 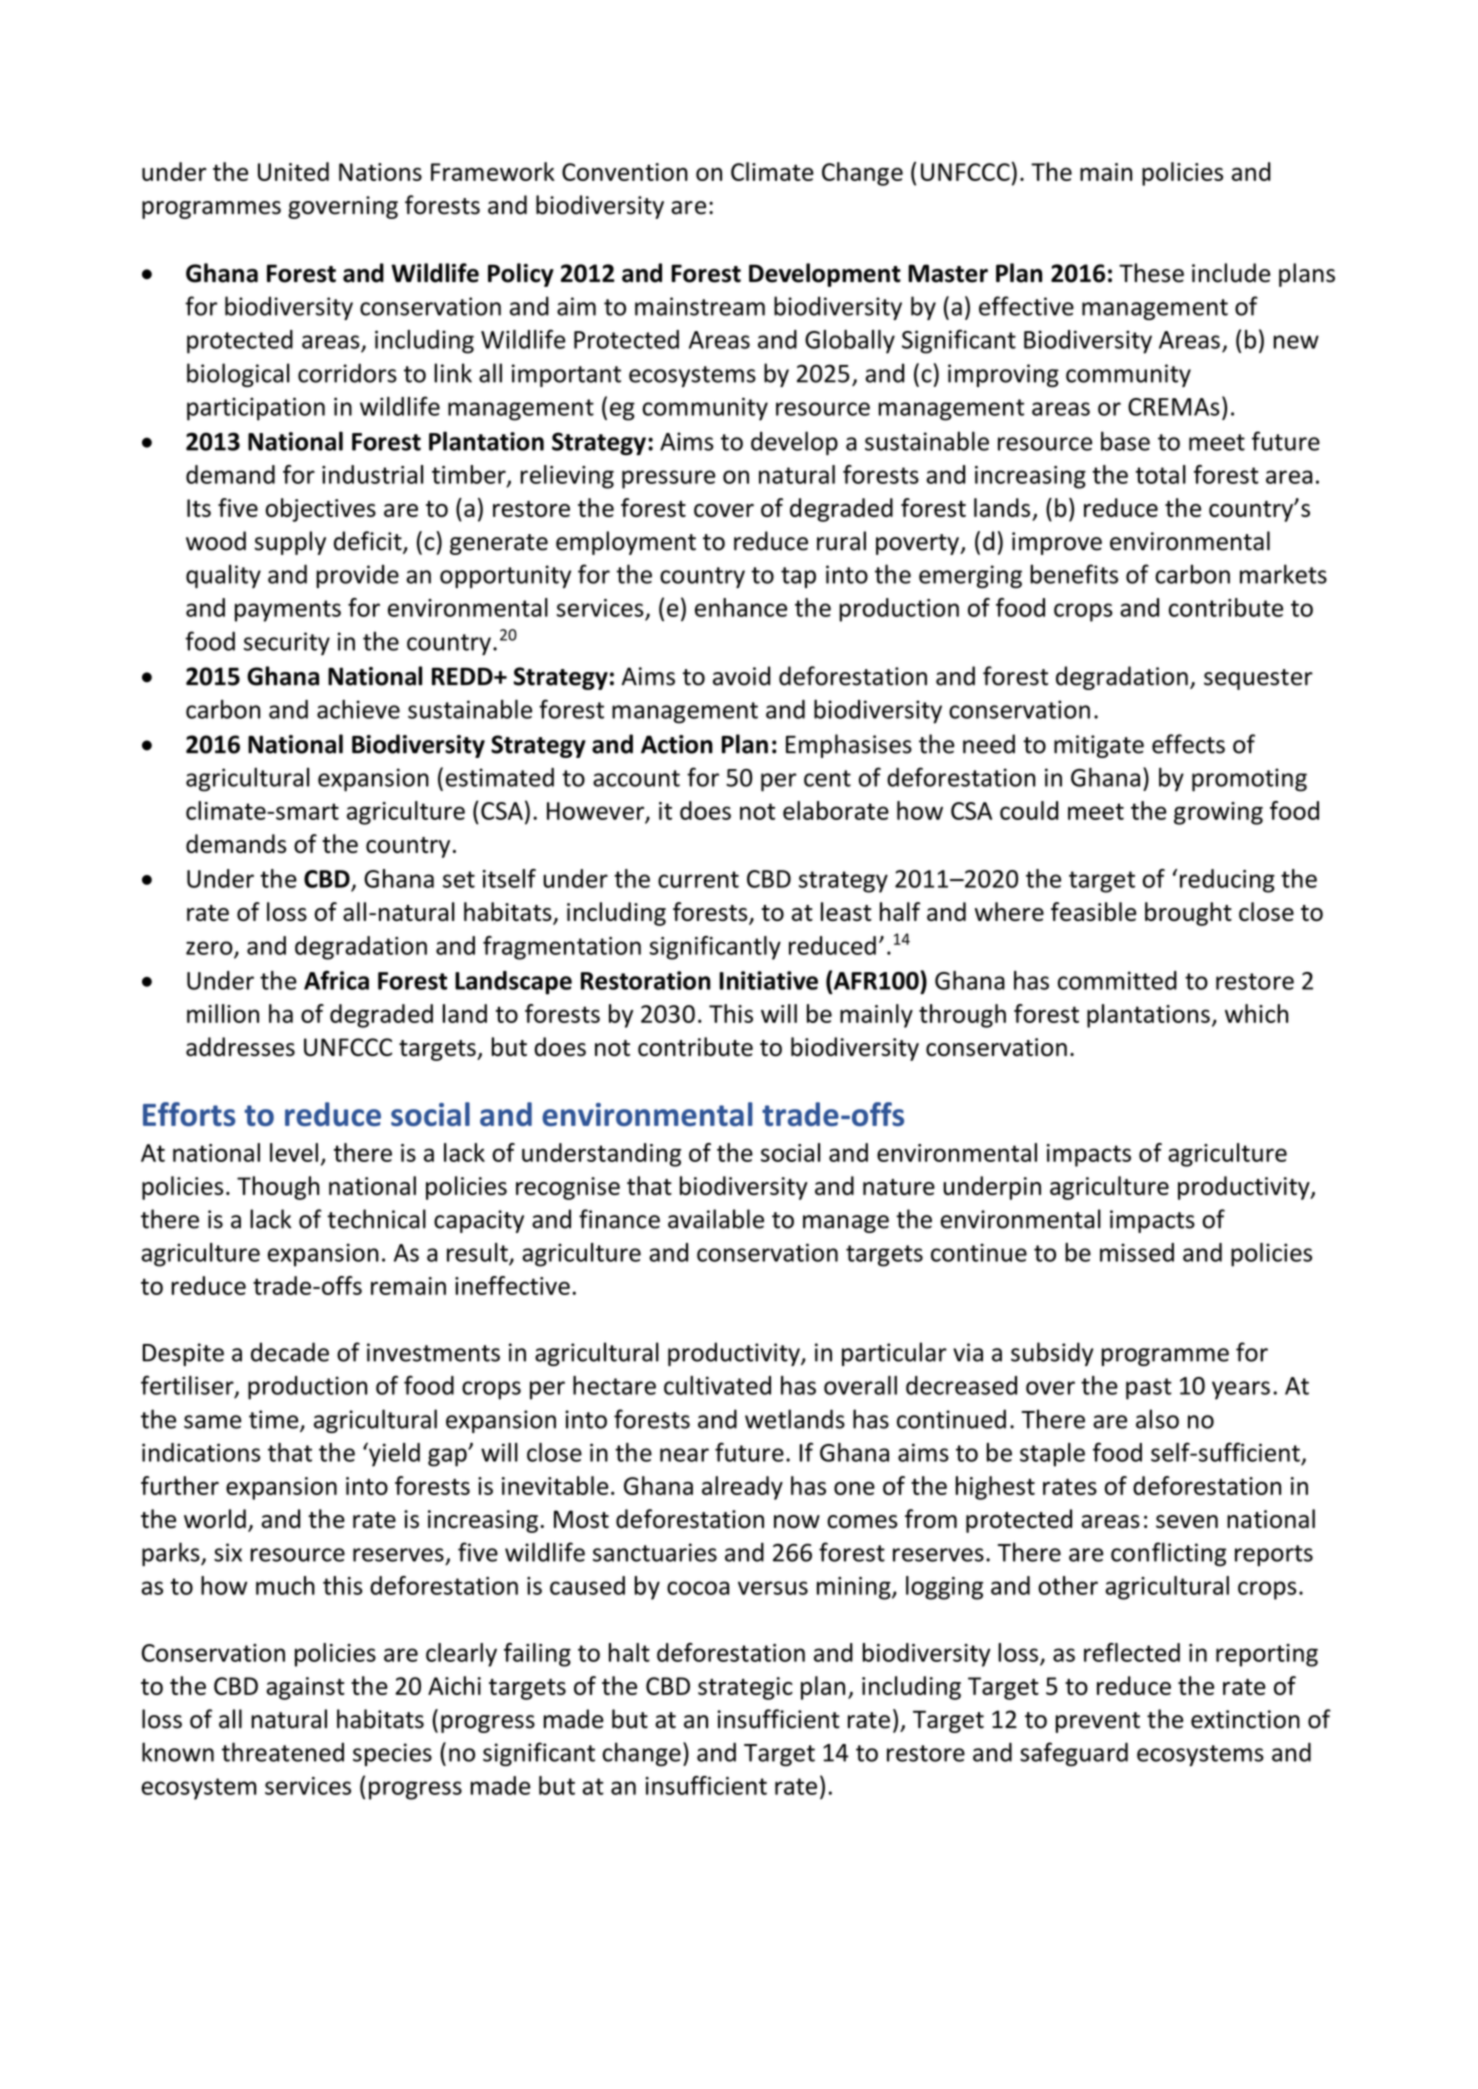 What do you see at coordinates (629, 1652) in the screenshot?
I see `halt` at bounding box center [629, 1652].
